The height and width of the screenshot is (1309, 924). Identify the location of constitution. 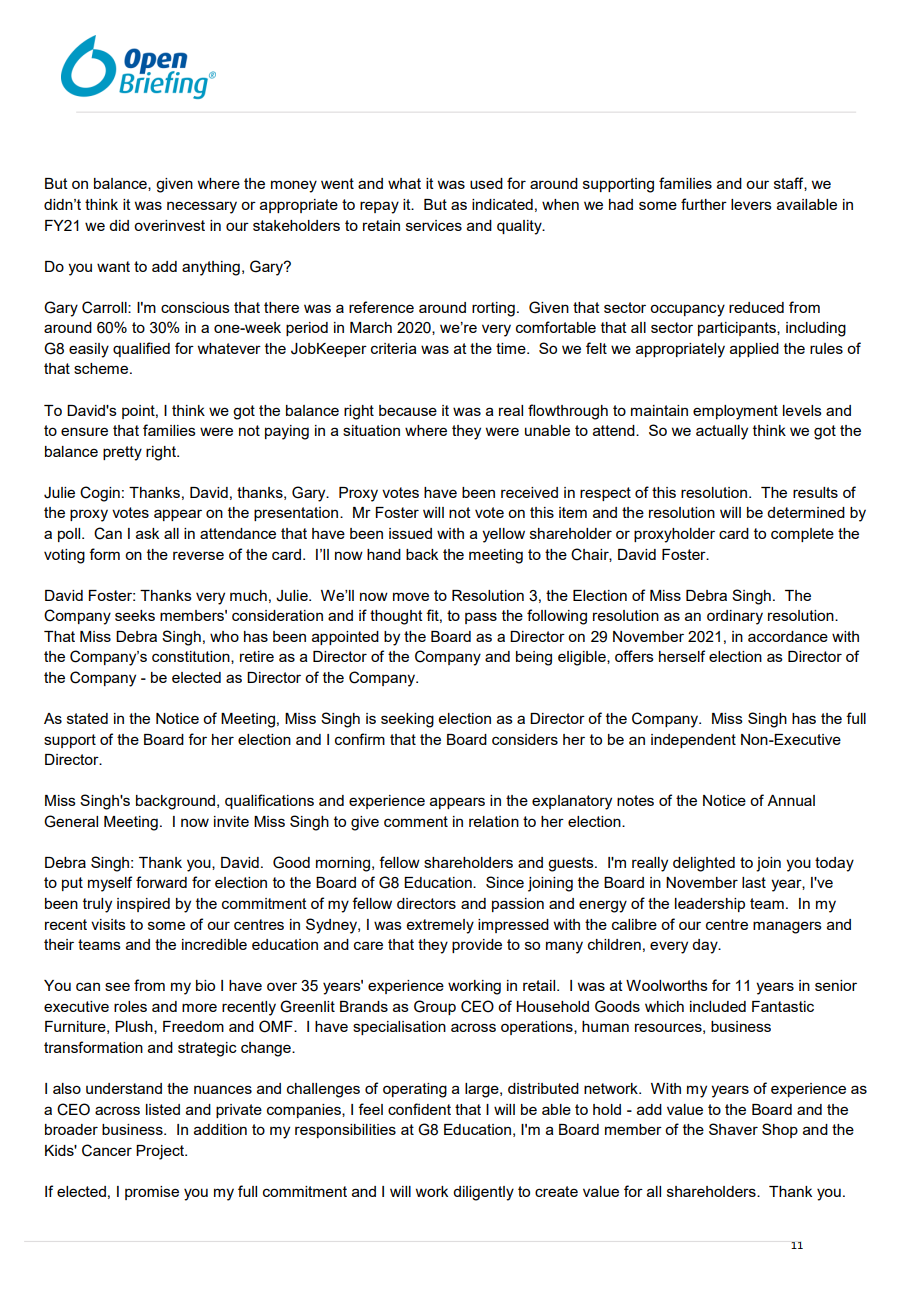
(192, 657).
